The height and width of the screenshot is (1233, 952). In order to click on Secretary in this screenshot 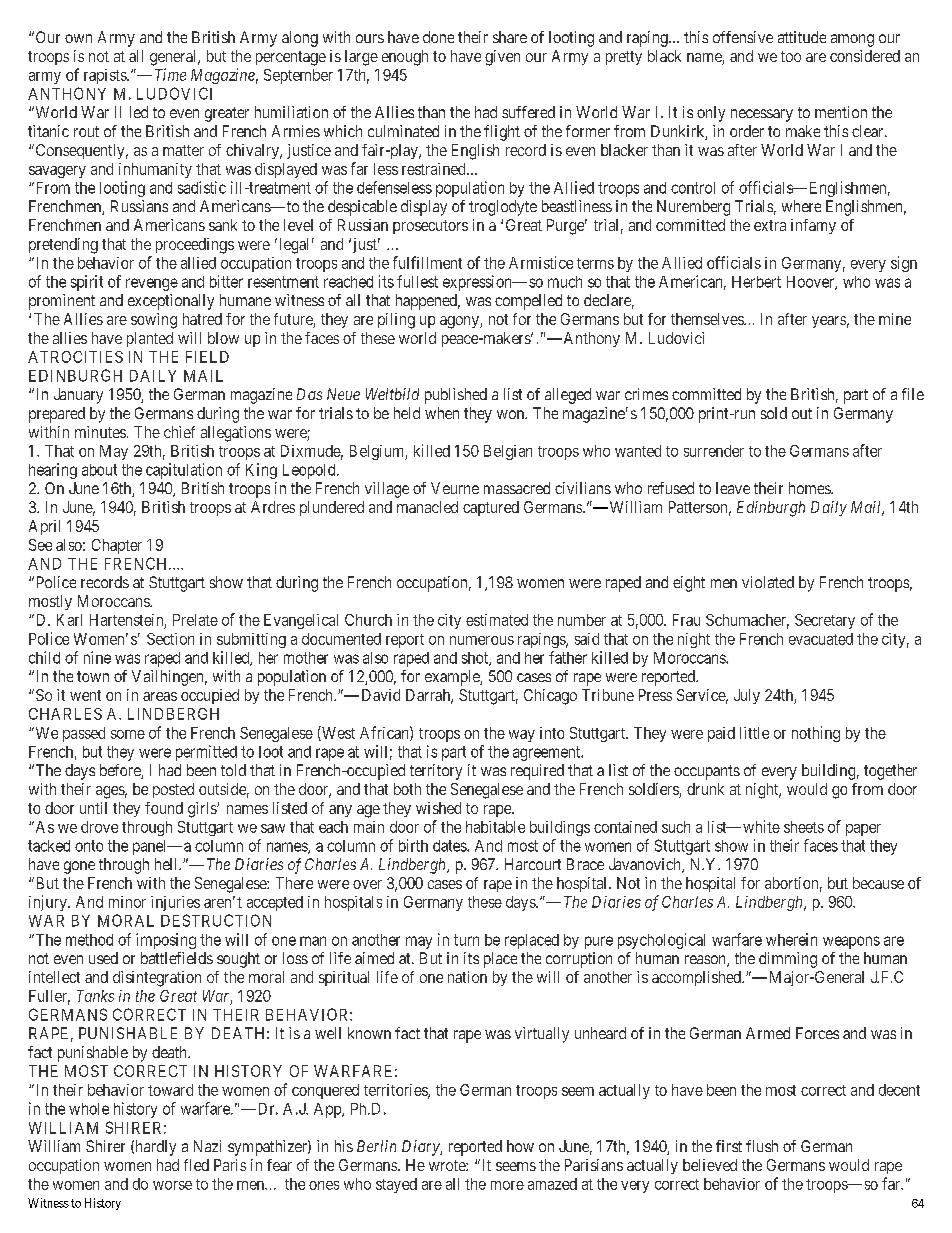, I will do `click(825, 621)`.
